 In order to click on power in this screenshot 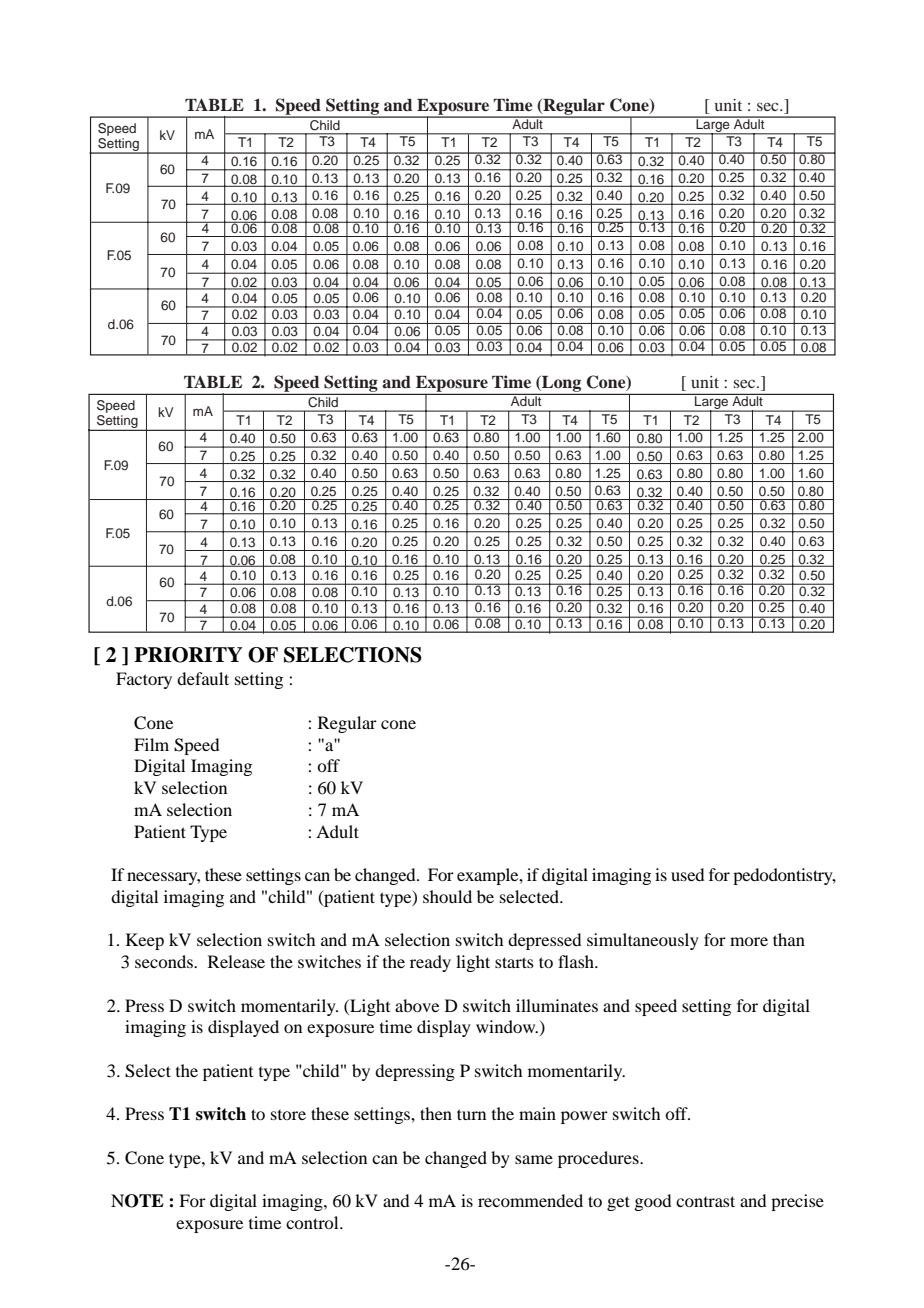, I will do `click(584, 1117)`.
